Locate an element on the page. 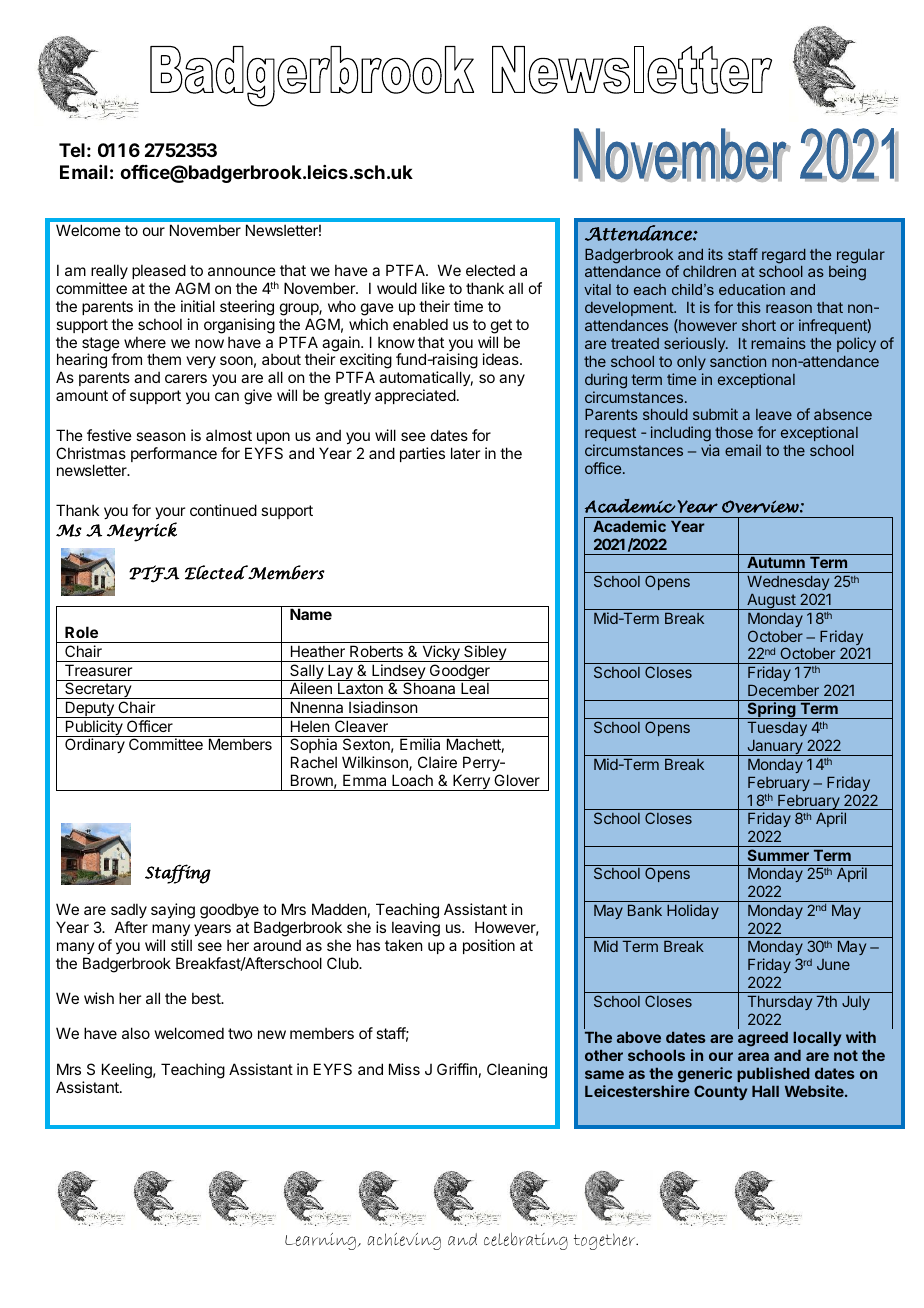 The height and width of the page is (1308, 924). June is located at coordinates (833, 964).
